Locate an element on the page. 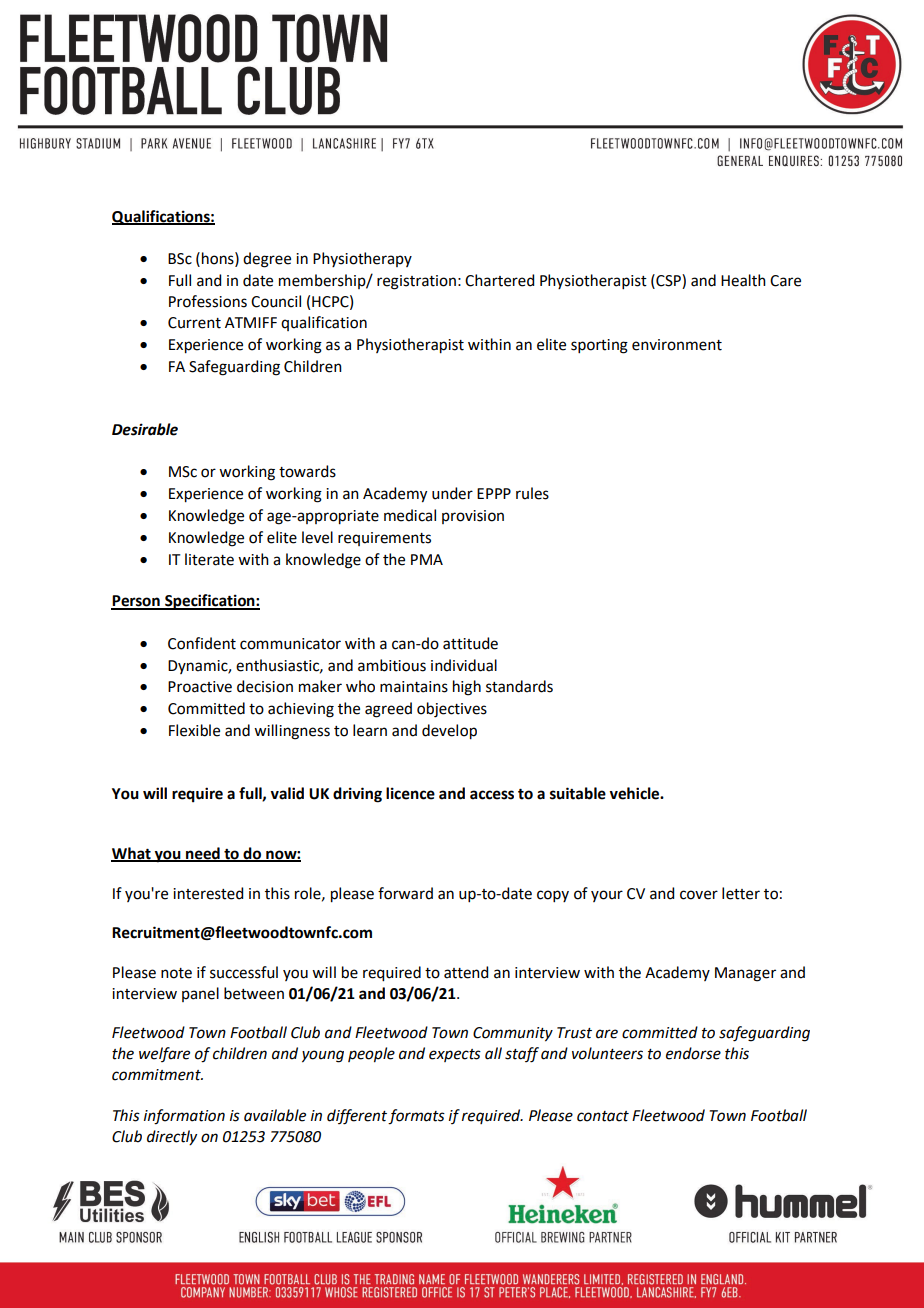  Chartered is located at coordinates (499, 280).
